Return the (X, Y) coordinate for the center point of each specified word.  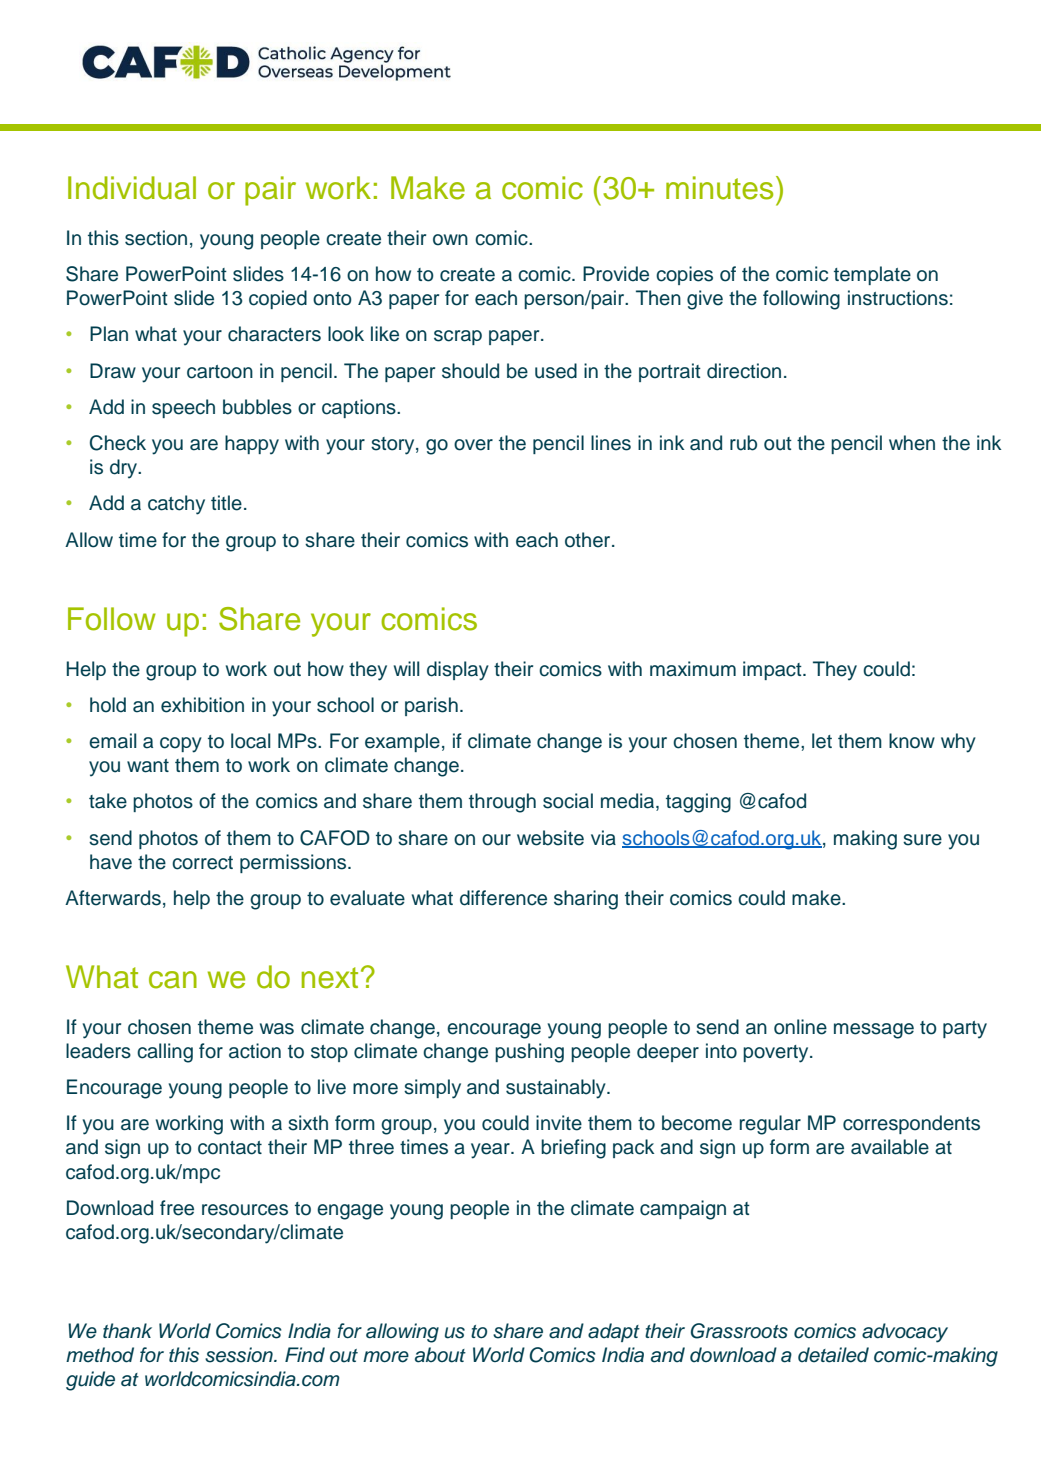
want (148, 766)
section (156, 238)
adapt (614, 1332)
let (822, 741)
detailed (833, 1355)
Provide (616, 274)
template (872, 275)
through (502, 803)
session (240, 1355)
